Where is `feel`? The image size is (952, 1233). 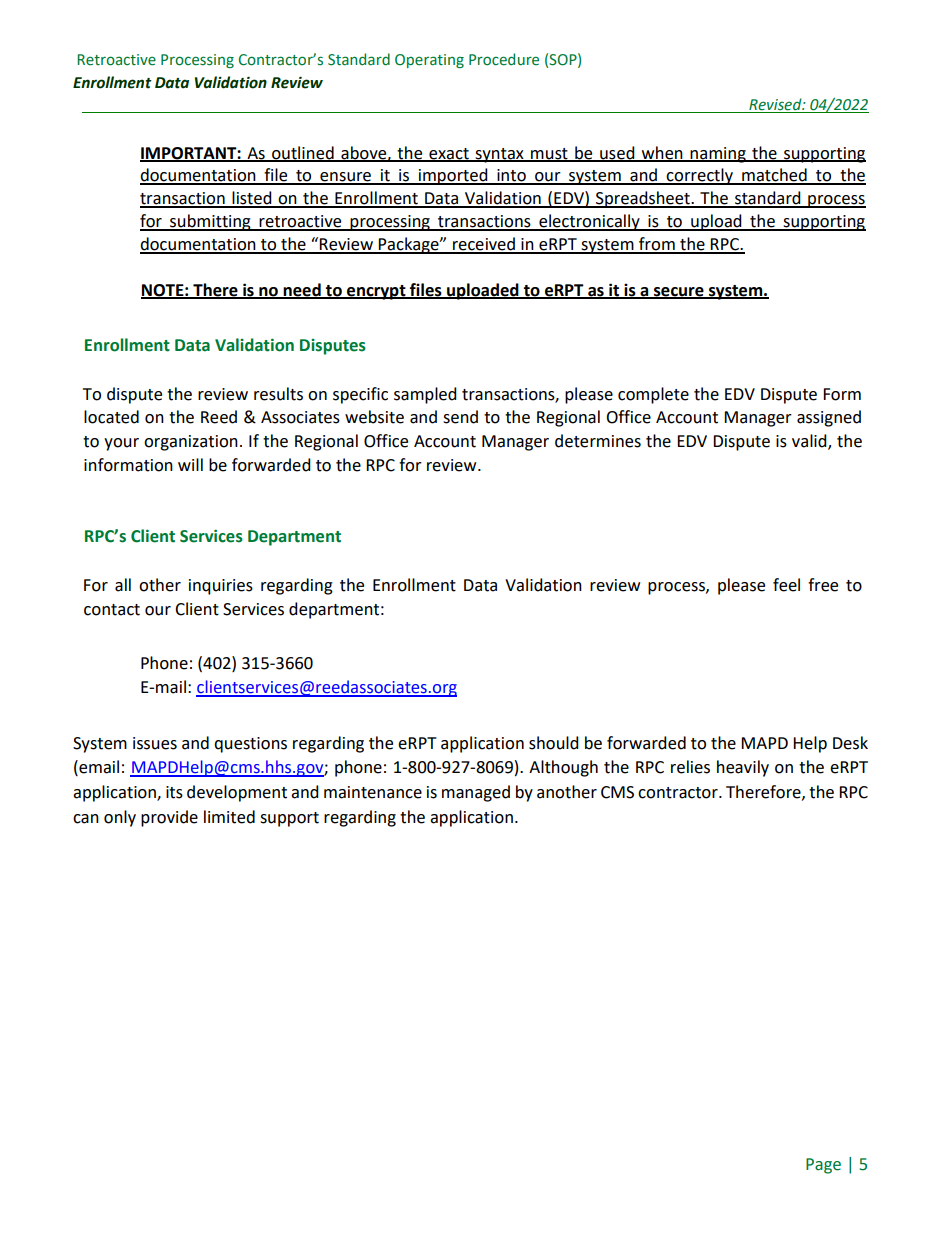 feel is located at coordinates (786, 585).
